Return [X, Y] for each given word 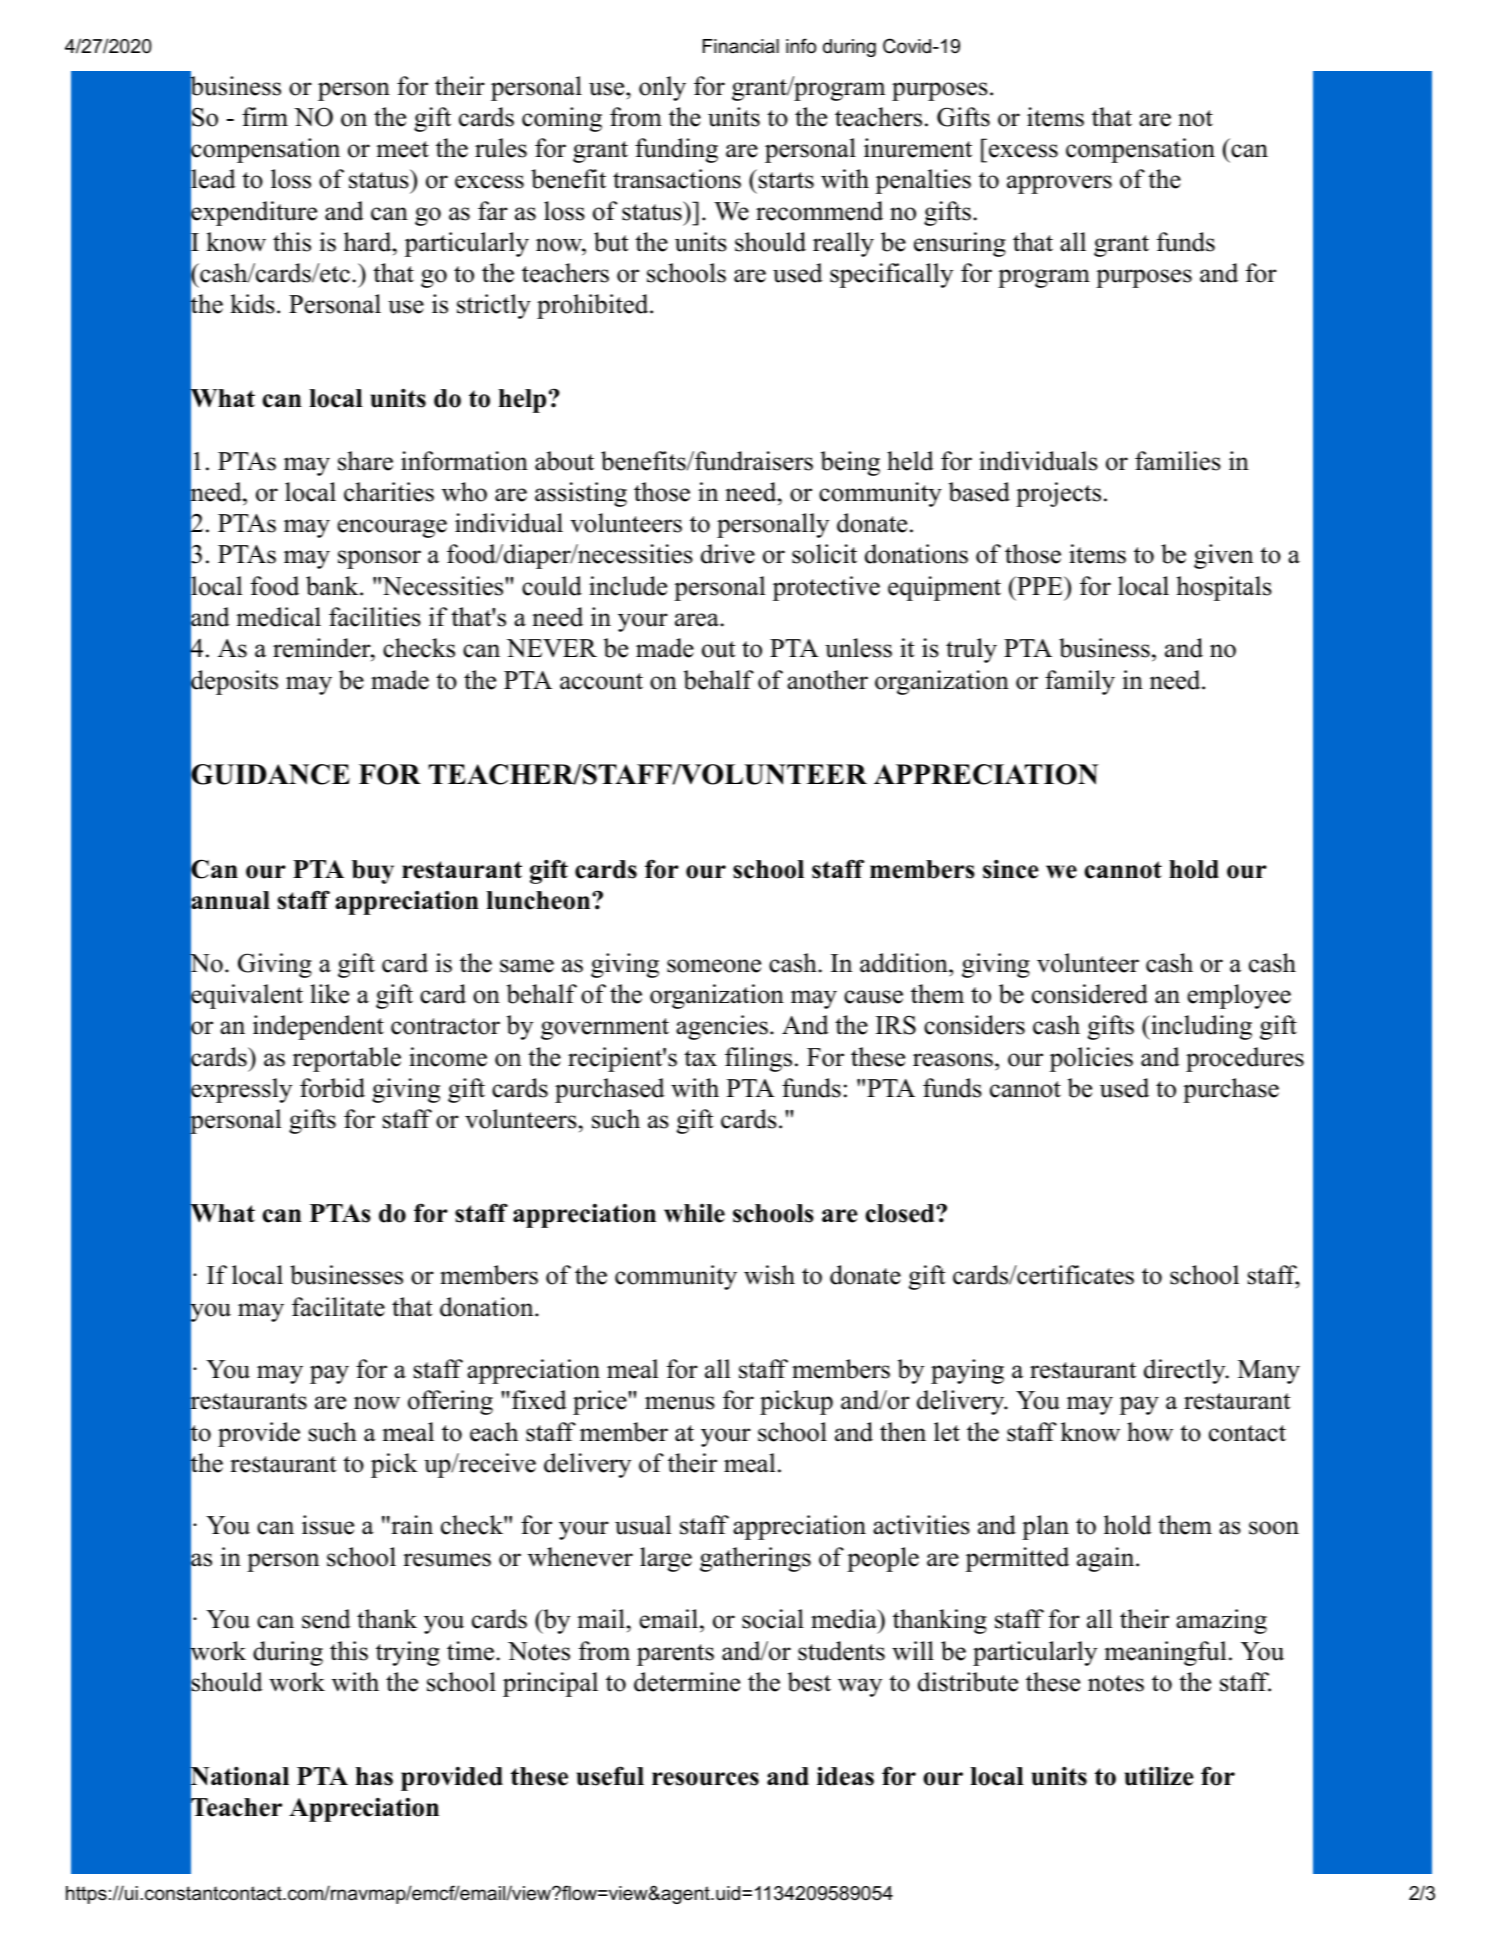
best [809, 1682]
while [694, 1213]
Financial [741, 46]
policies [1091, 1059]
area [698, 620]
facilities [375, 617]
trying [408, 1653]
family [1080, 682]
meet [402, 149]
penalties [923, 181]
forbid [332, 1088]
